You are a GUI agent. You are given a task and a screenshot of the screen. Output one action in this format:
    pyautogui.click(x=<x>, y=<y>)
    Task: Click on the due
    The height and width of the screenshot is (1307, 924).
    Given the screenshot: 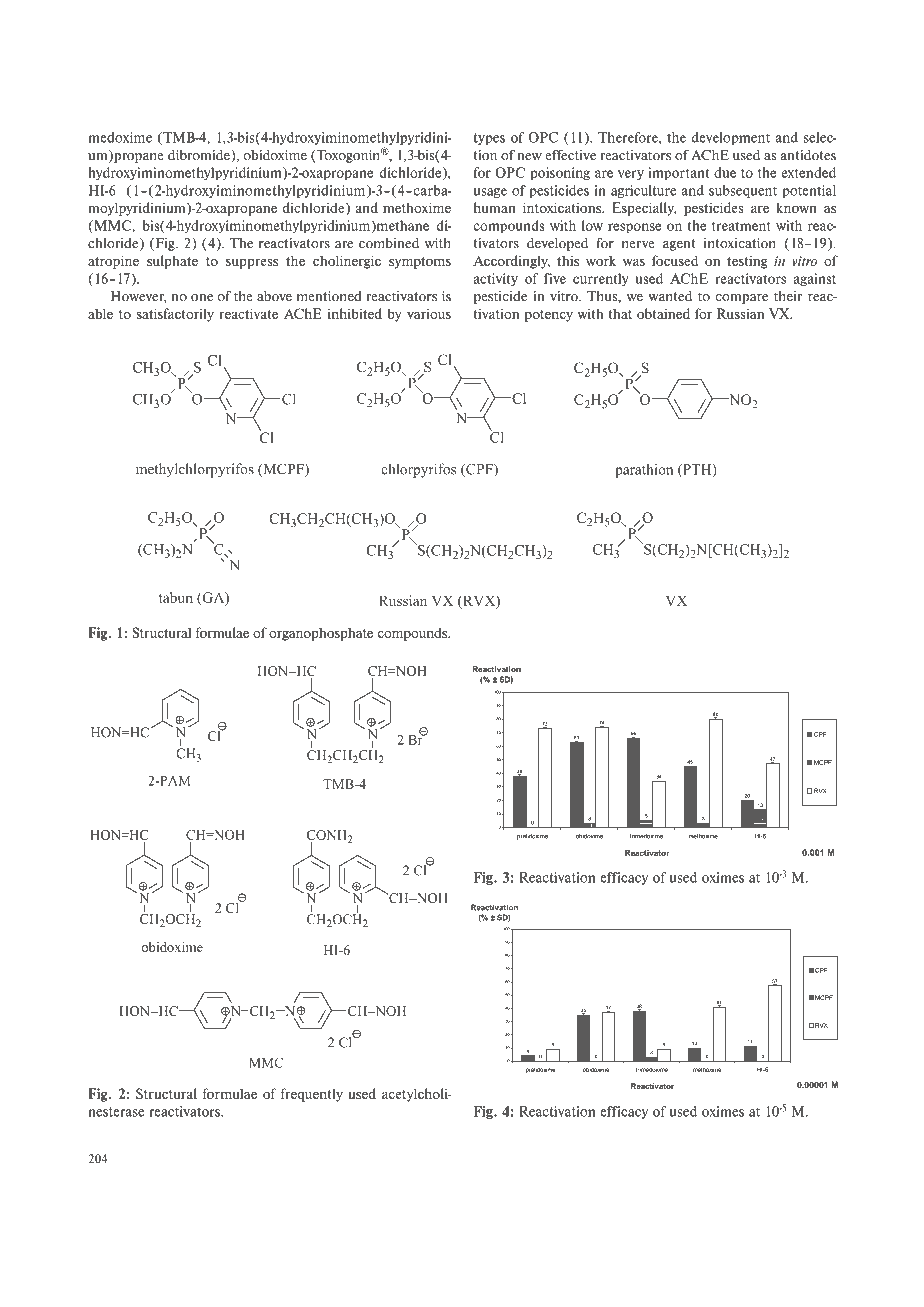 What is the action you would take?
    pyautogui.click(x=725, y=172)
